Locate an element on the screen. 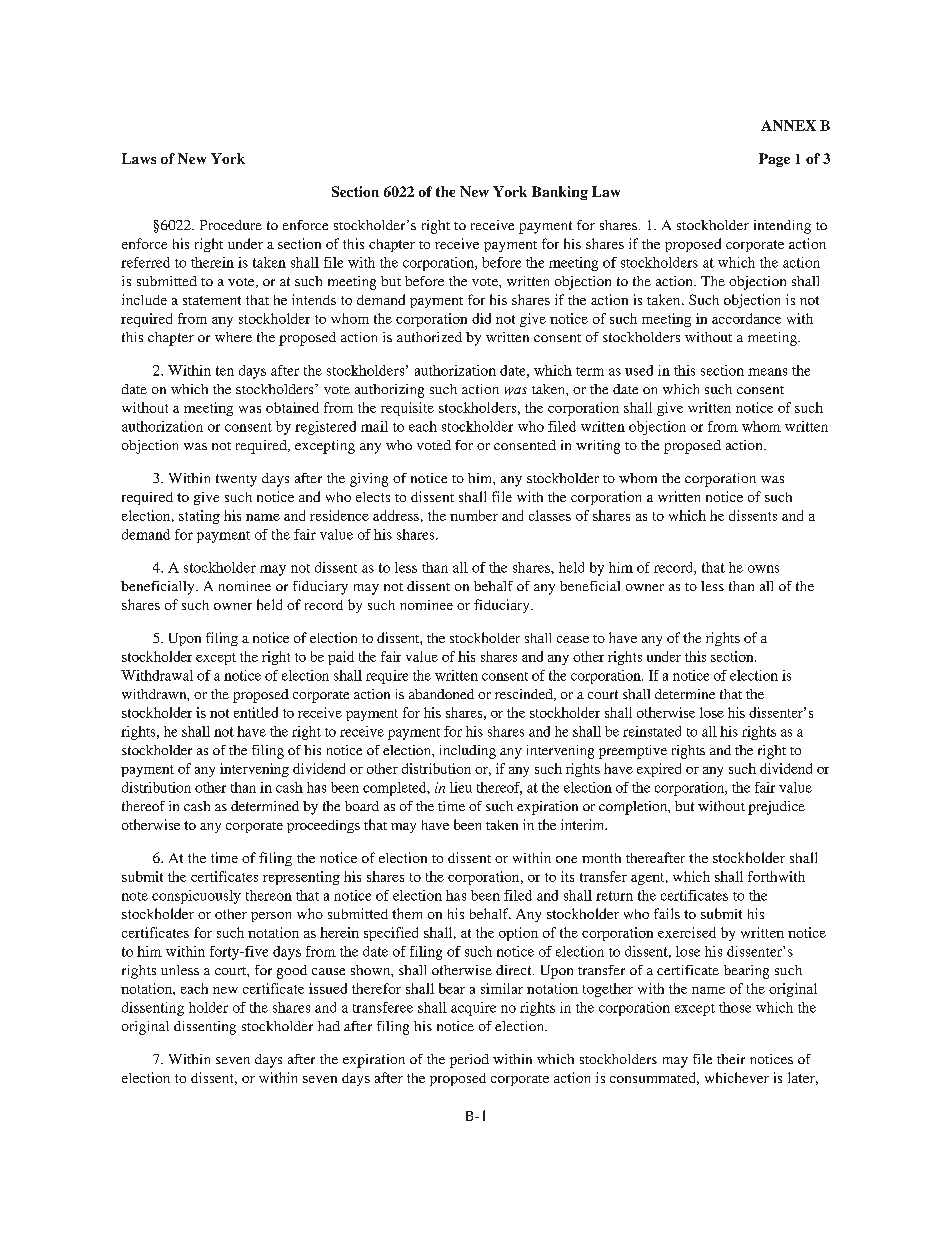  Page is located at coordinates (774, 160).
